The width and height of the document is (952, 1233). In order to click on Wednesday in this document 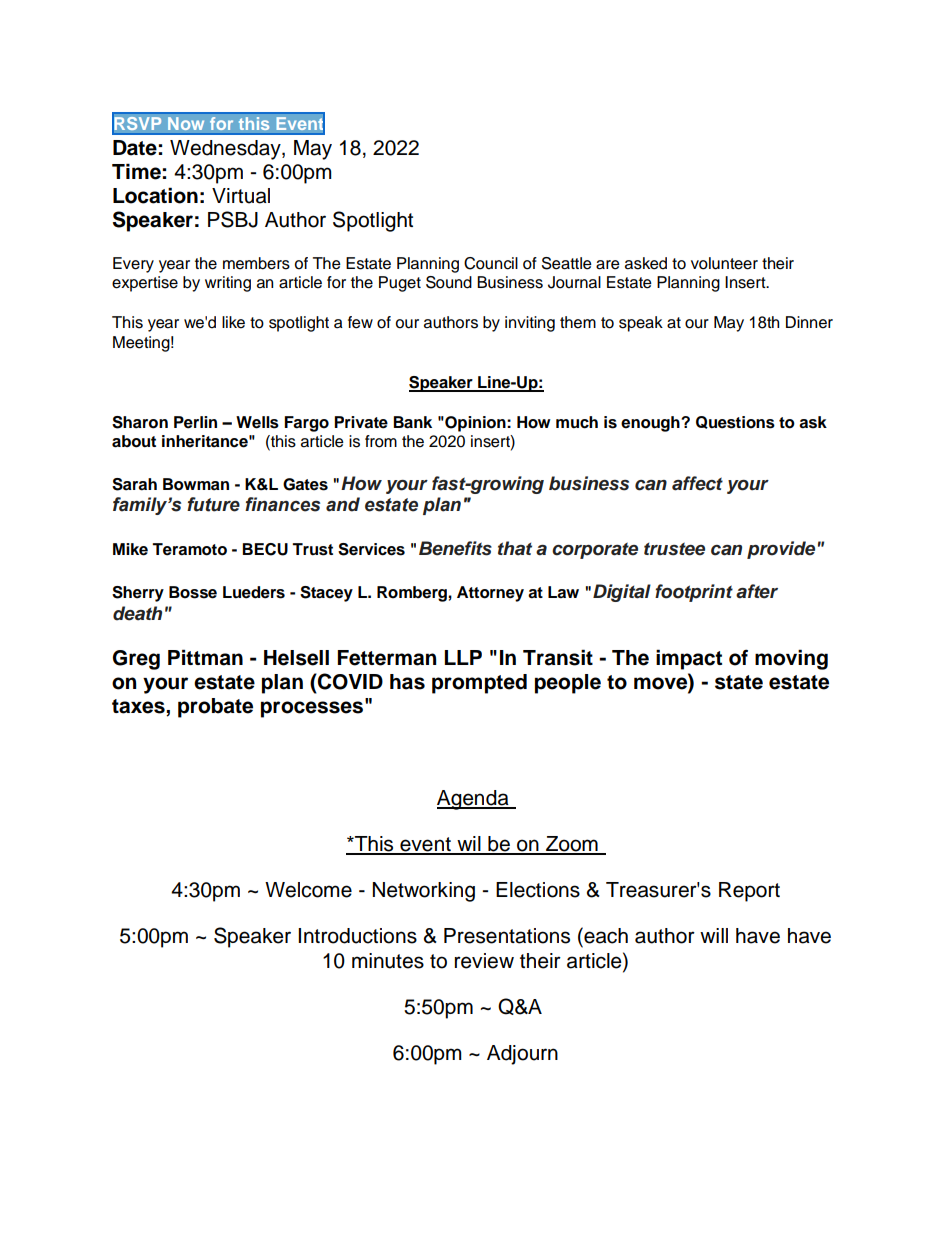, I will do `click(226, 150)`.
